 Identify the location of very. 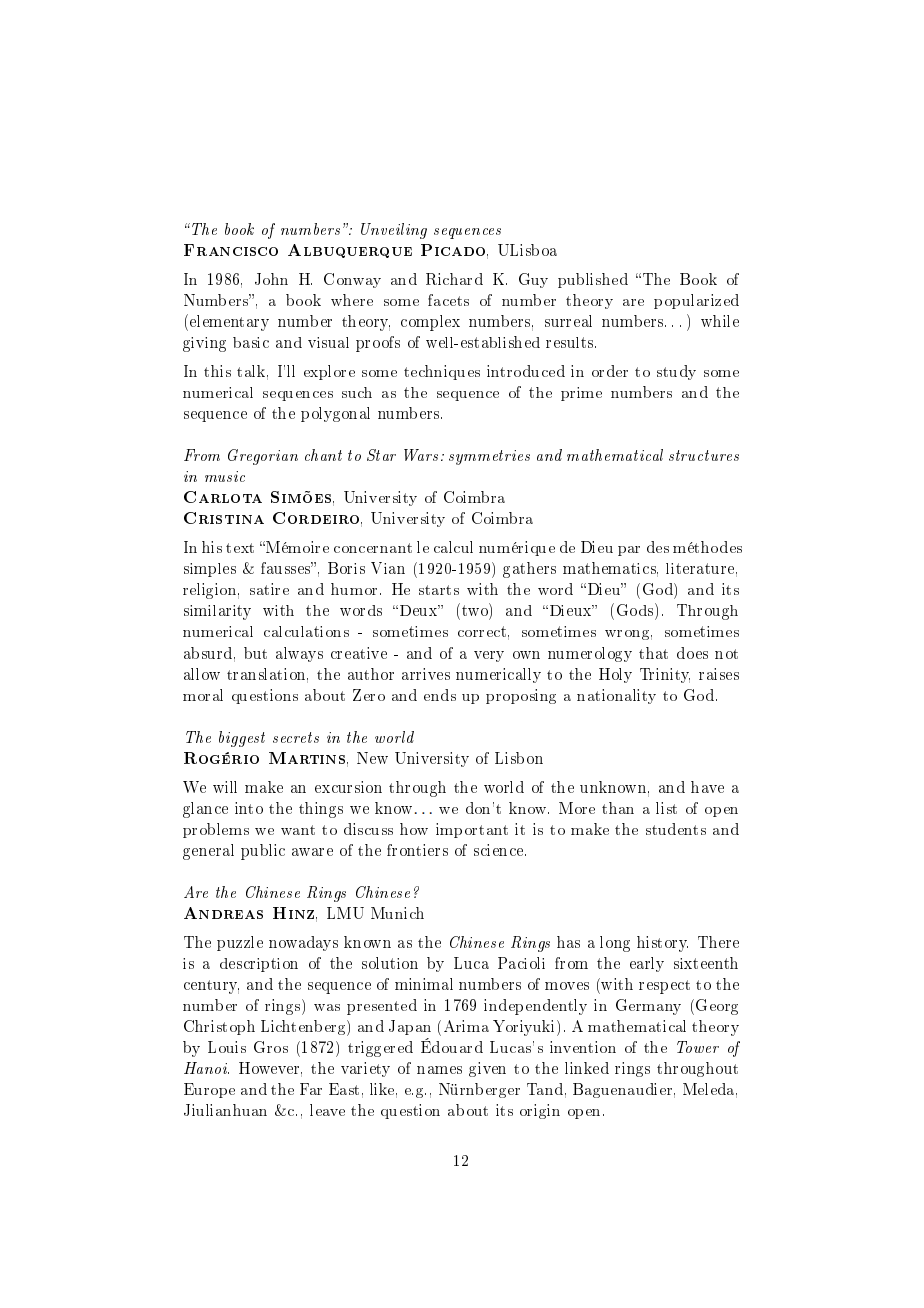
(489, 656).
